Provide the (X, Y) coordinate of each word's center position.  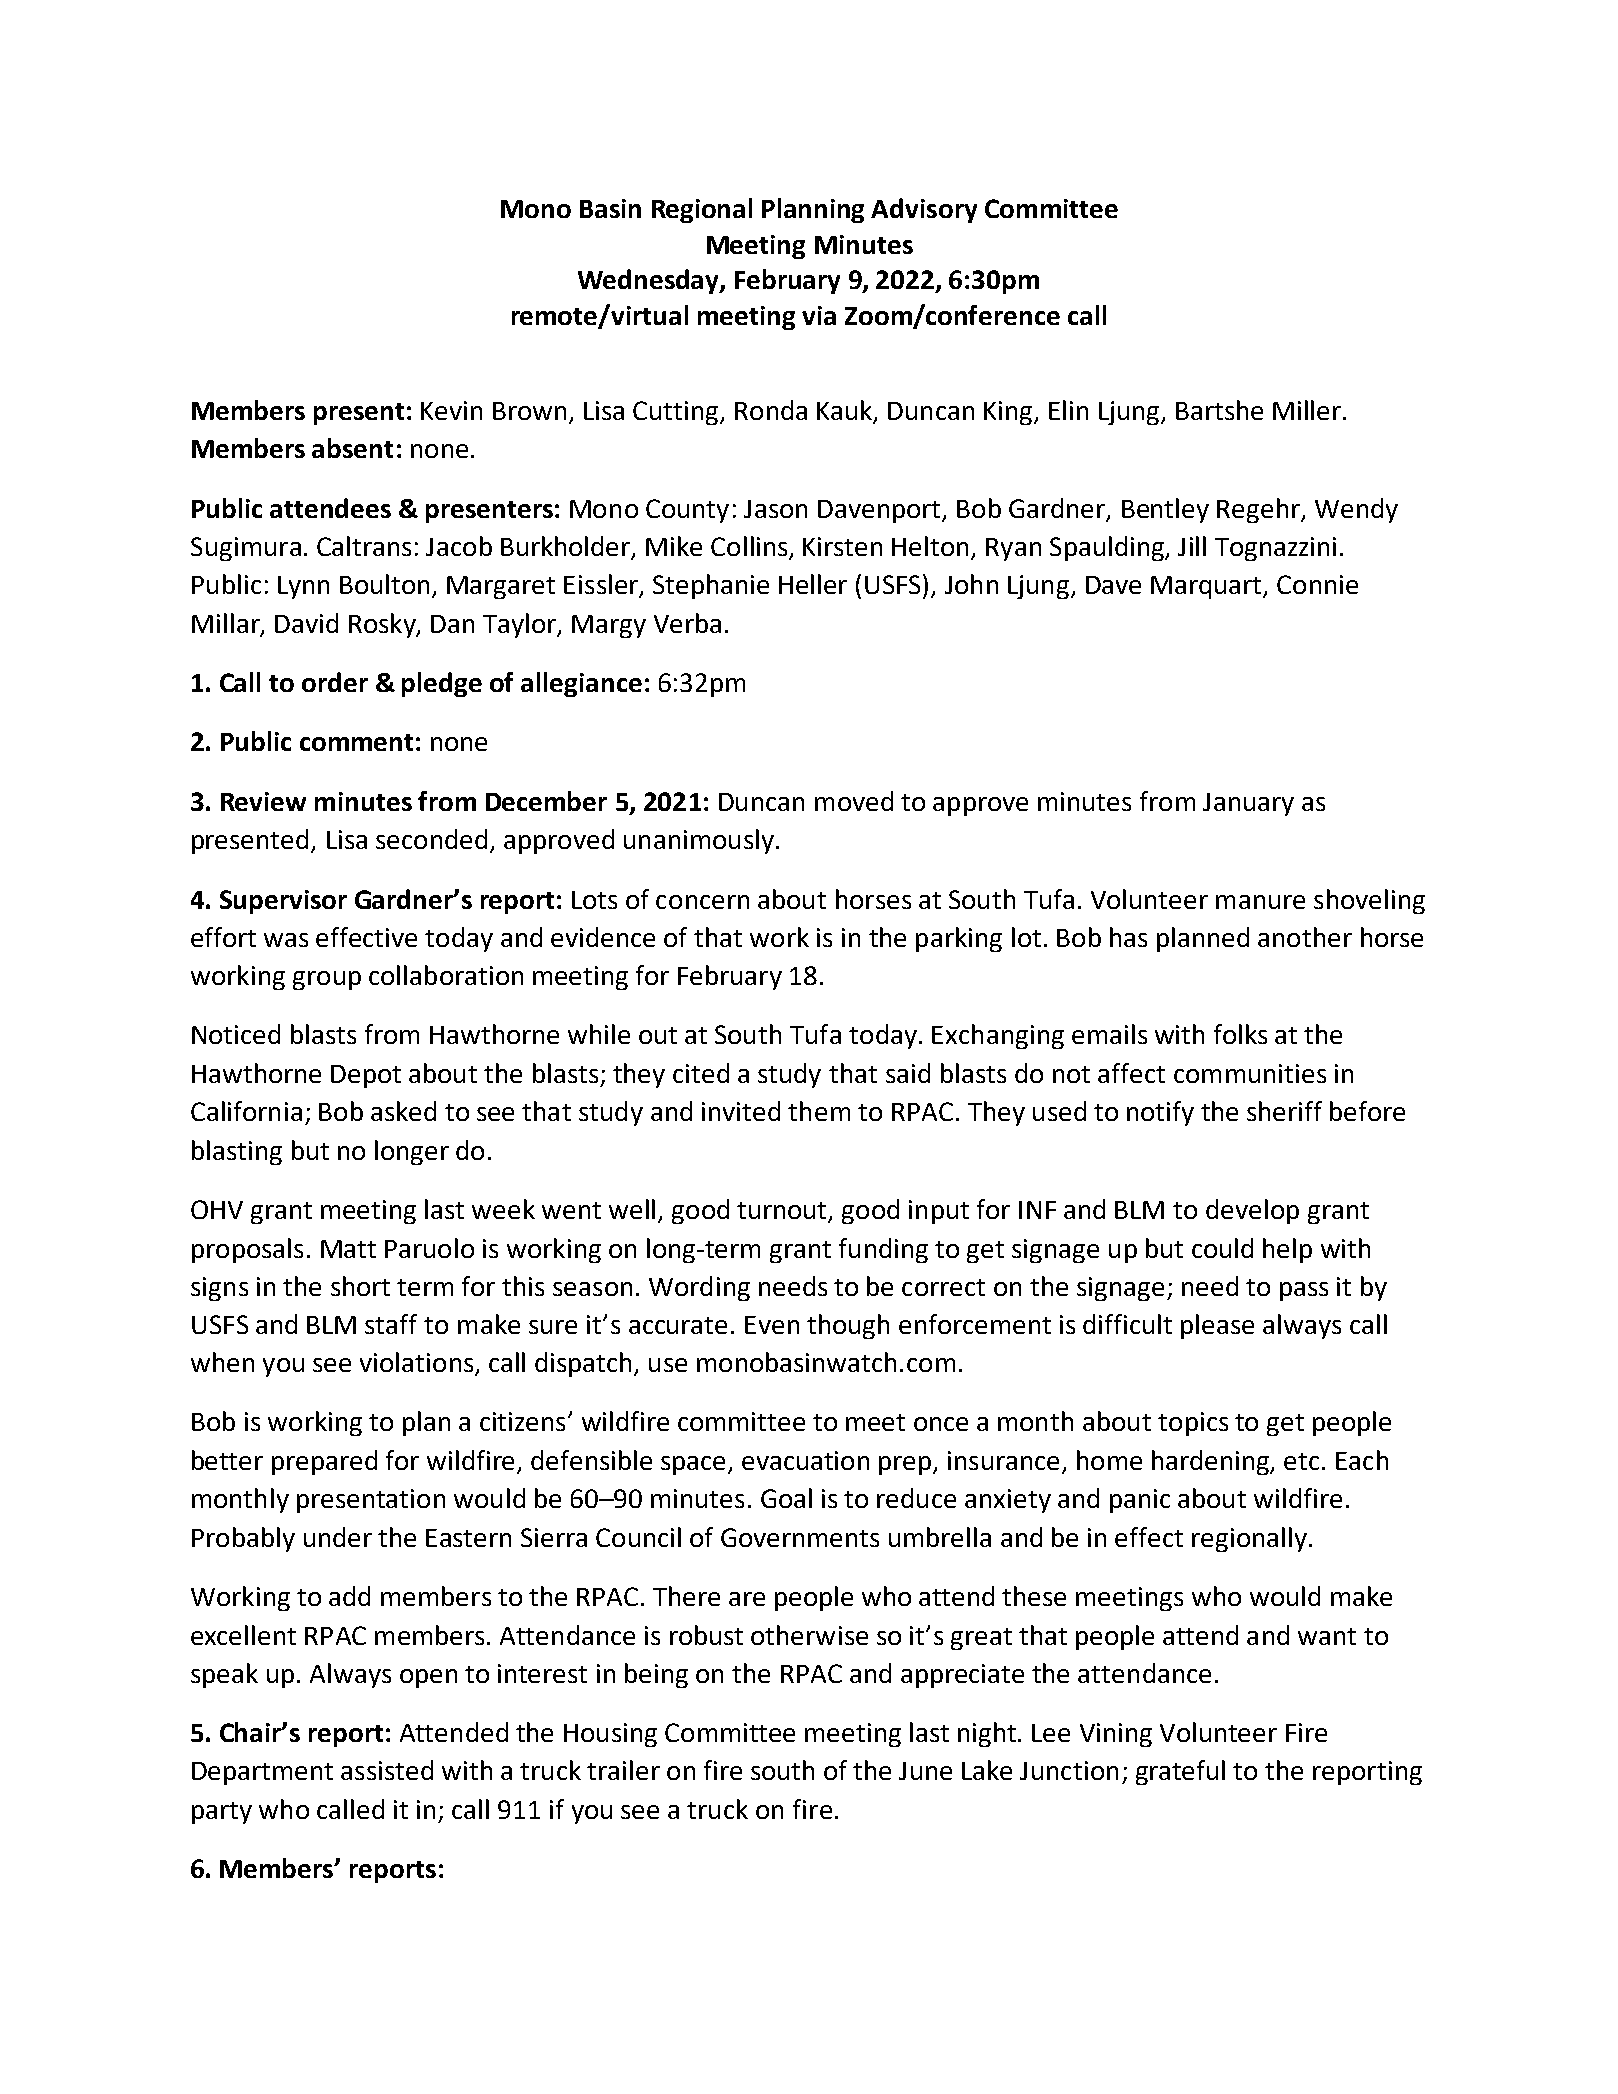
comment (356, 742)
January (1248, 804)
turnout (783, 1212)
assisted (387, 1770)
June (925, 1771)
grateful (1180, 1772)
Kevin (451, 410)
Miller (1307, 410)
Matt (348, 1249)
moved (854, 801)
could (1222, 1248)
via (819, 315)
